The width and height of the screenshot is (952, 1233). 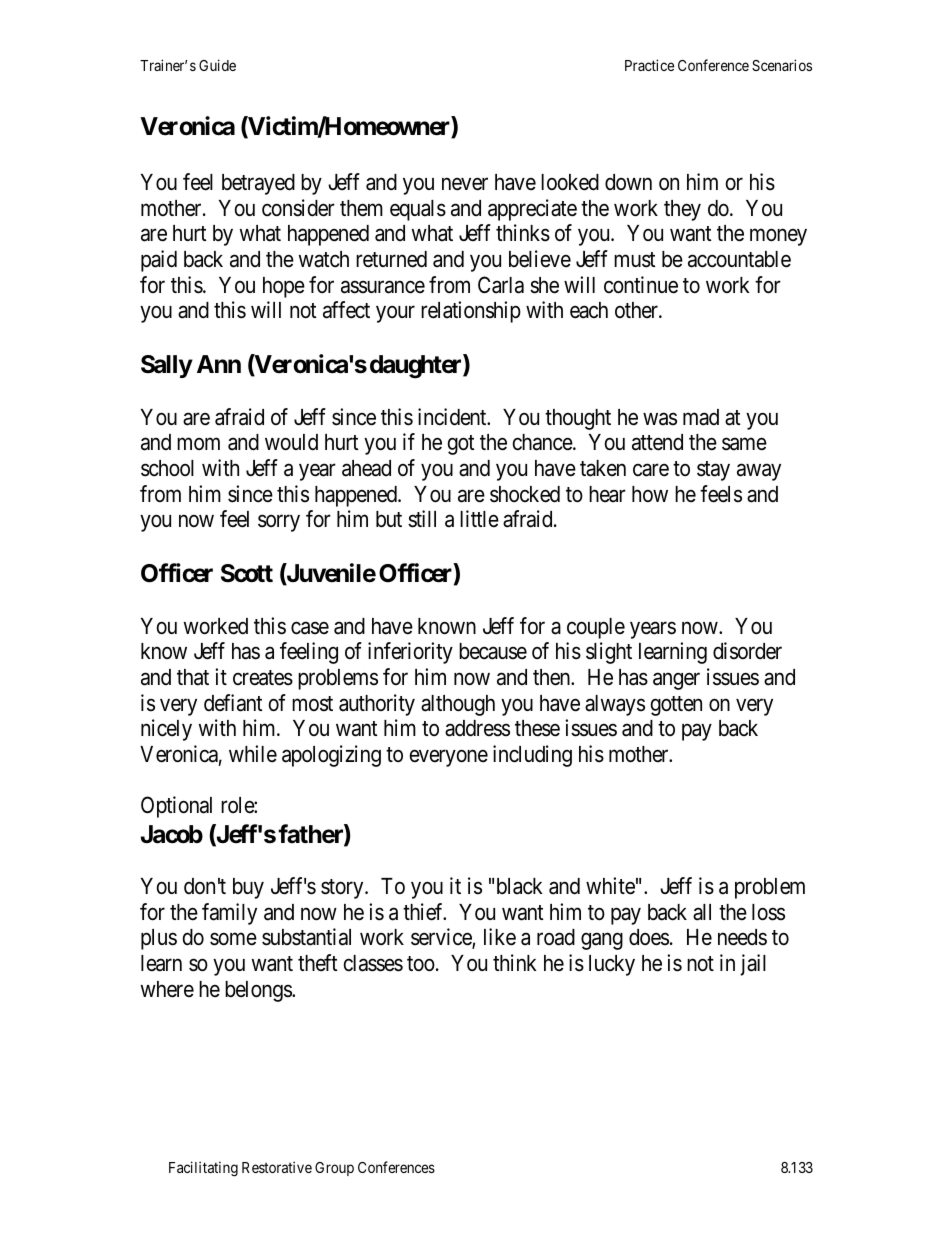 I want to click on address, so click(x=477, y=728).
